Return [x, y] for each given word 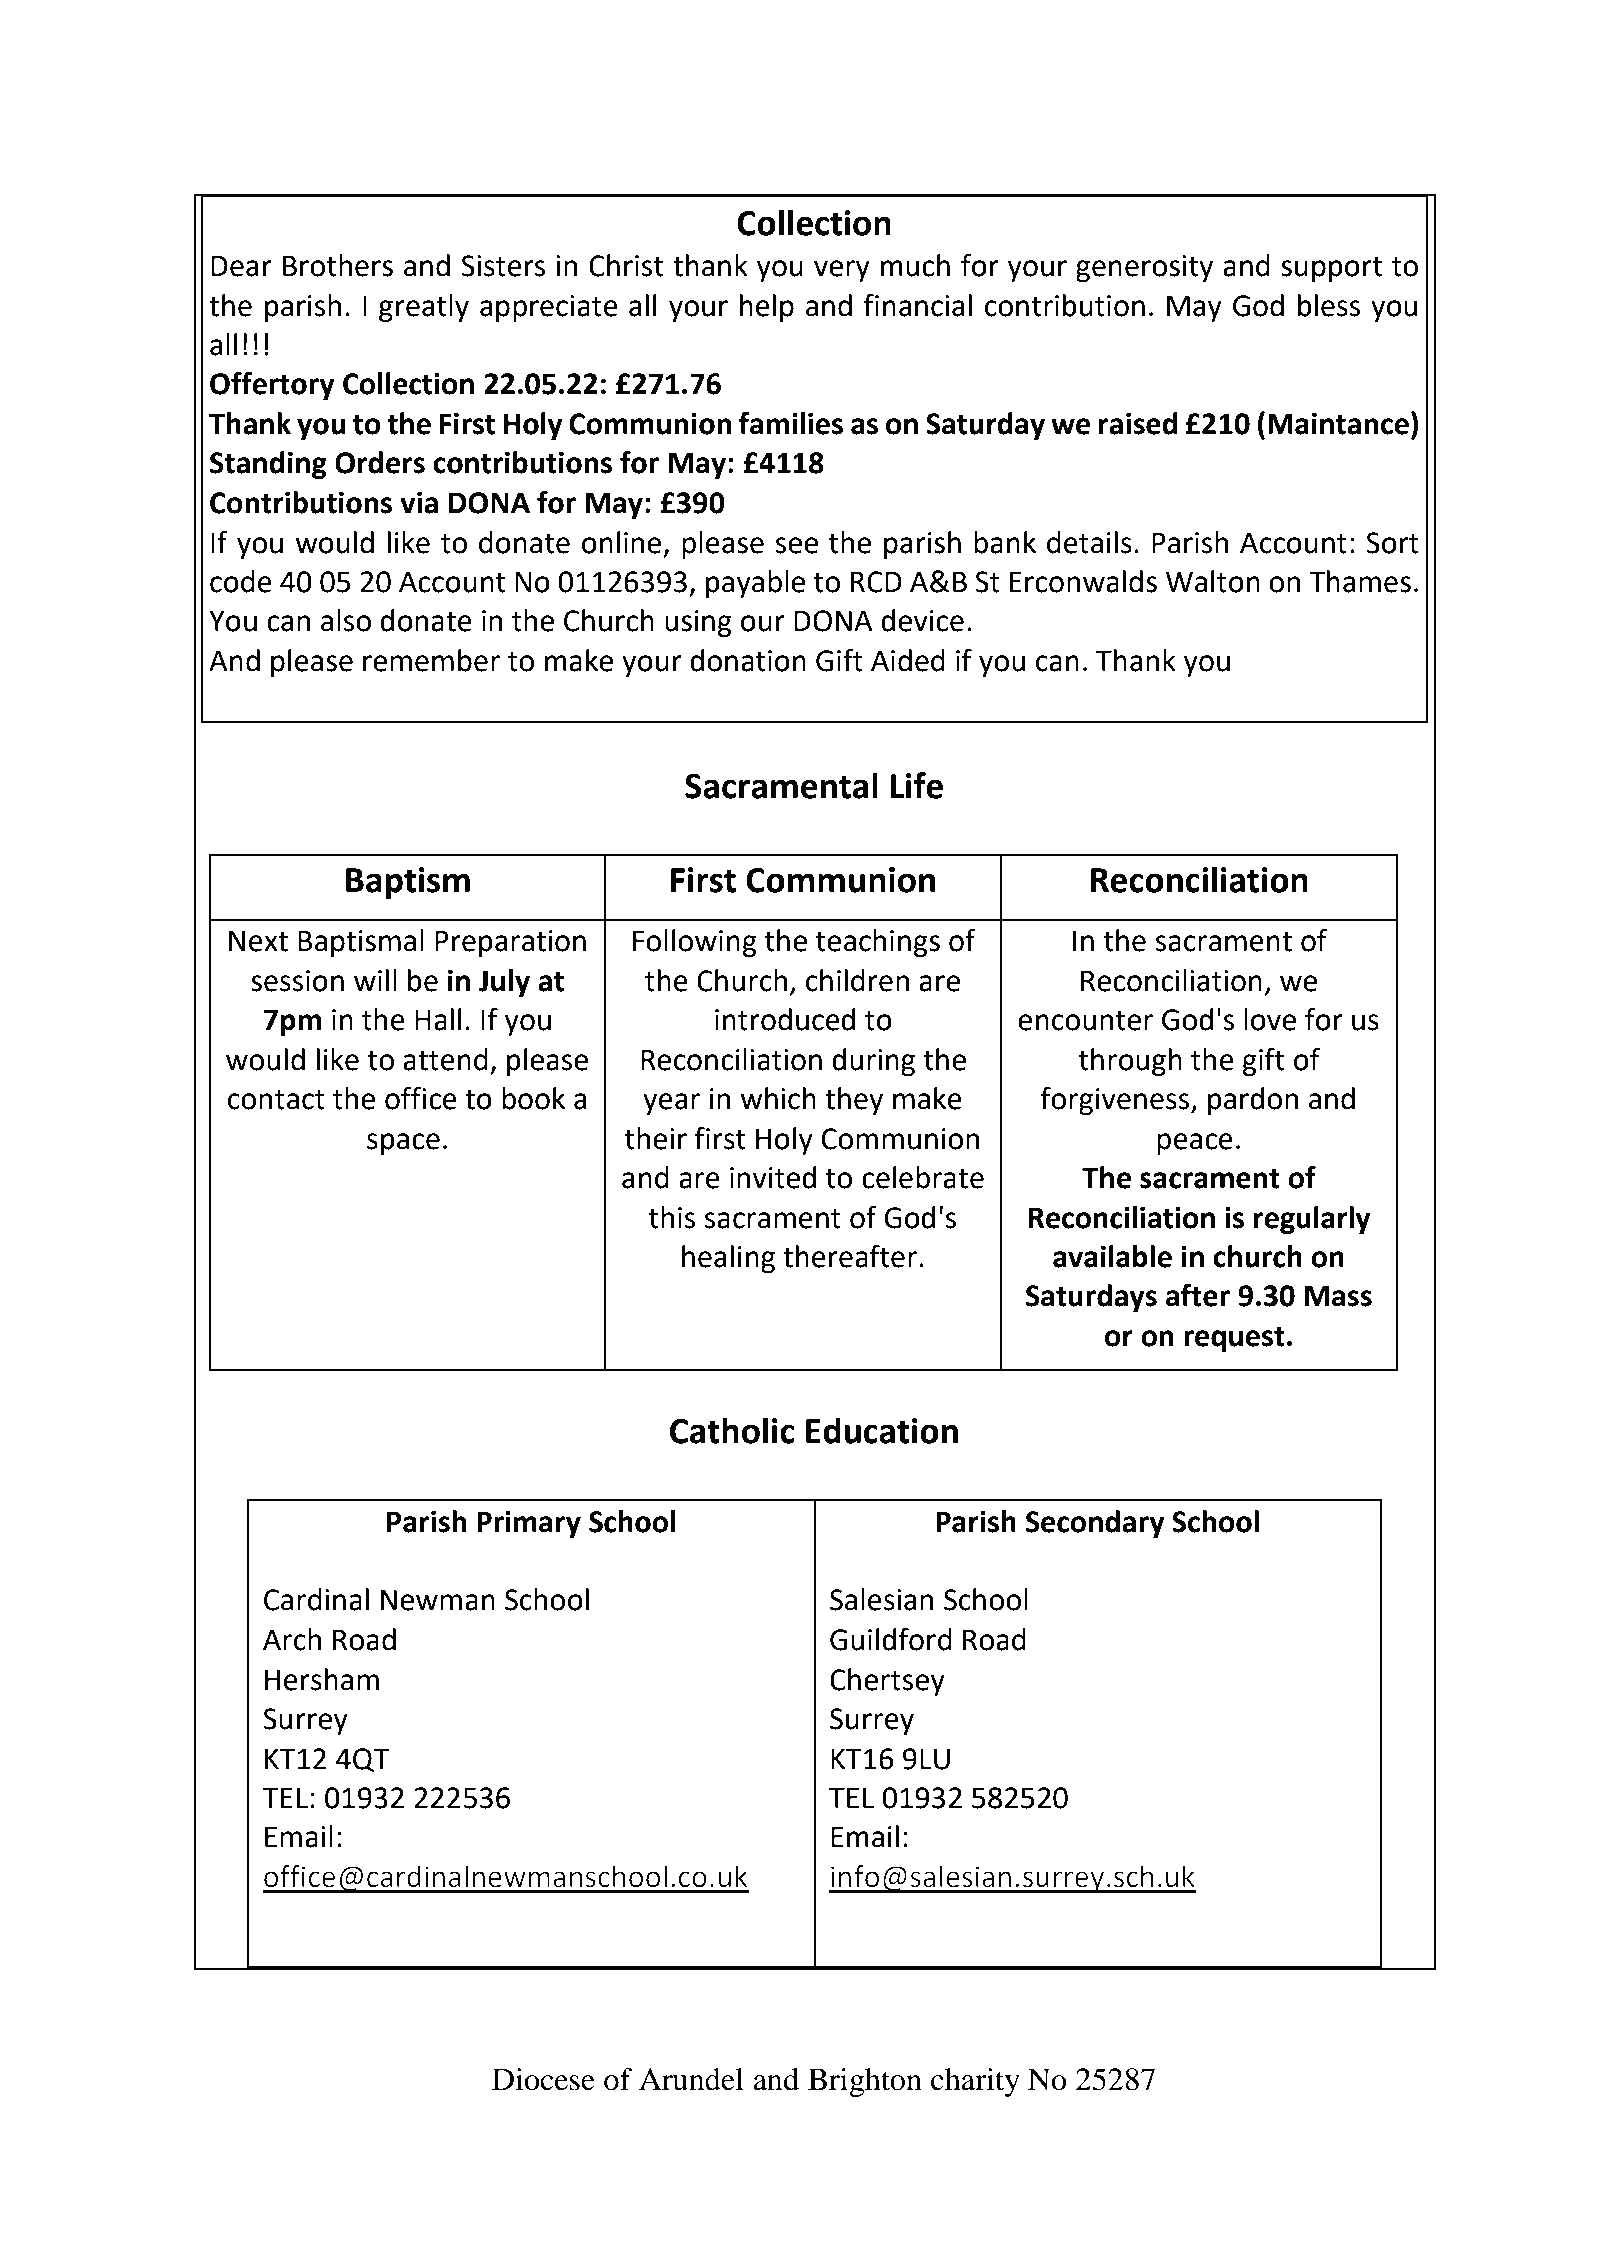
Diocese [543, 2079]
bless [1329, 305]
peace [1195, 1144]
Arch [292, 1639]
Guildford [891, 1639]
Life [917, 785]
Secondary [1095, 1524]
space [403, 1144]
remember [431, 660]
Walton [1213, 581]
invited [773, 1177]
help [767, 308]
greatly [424, 308]
